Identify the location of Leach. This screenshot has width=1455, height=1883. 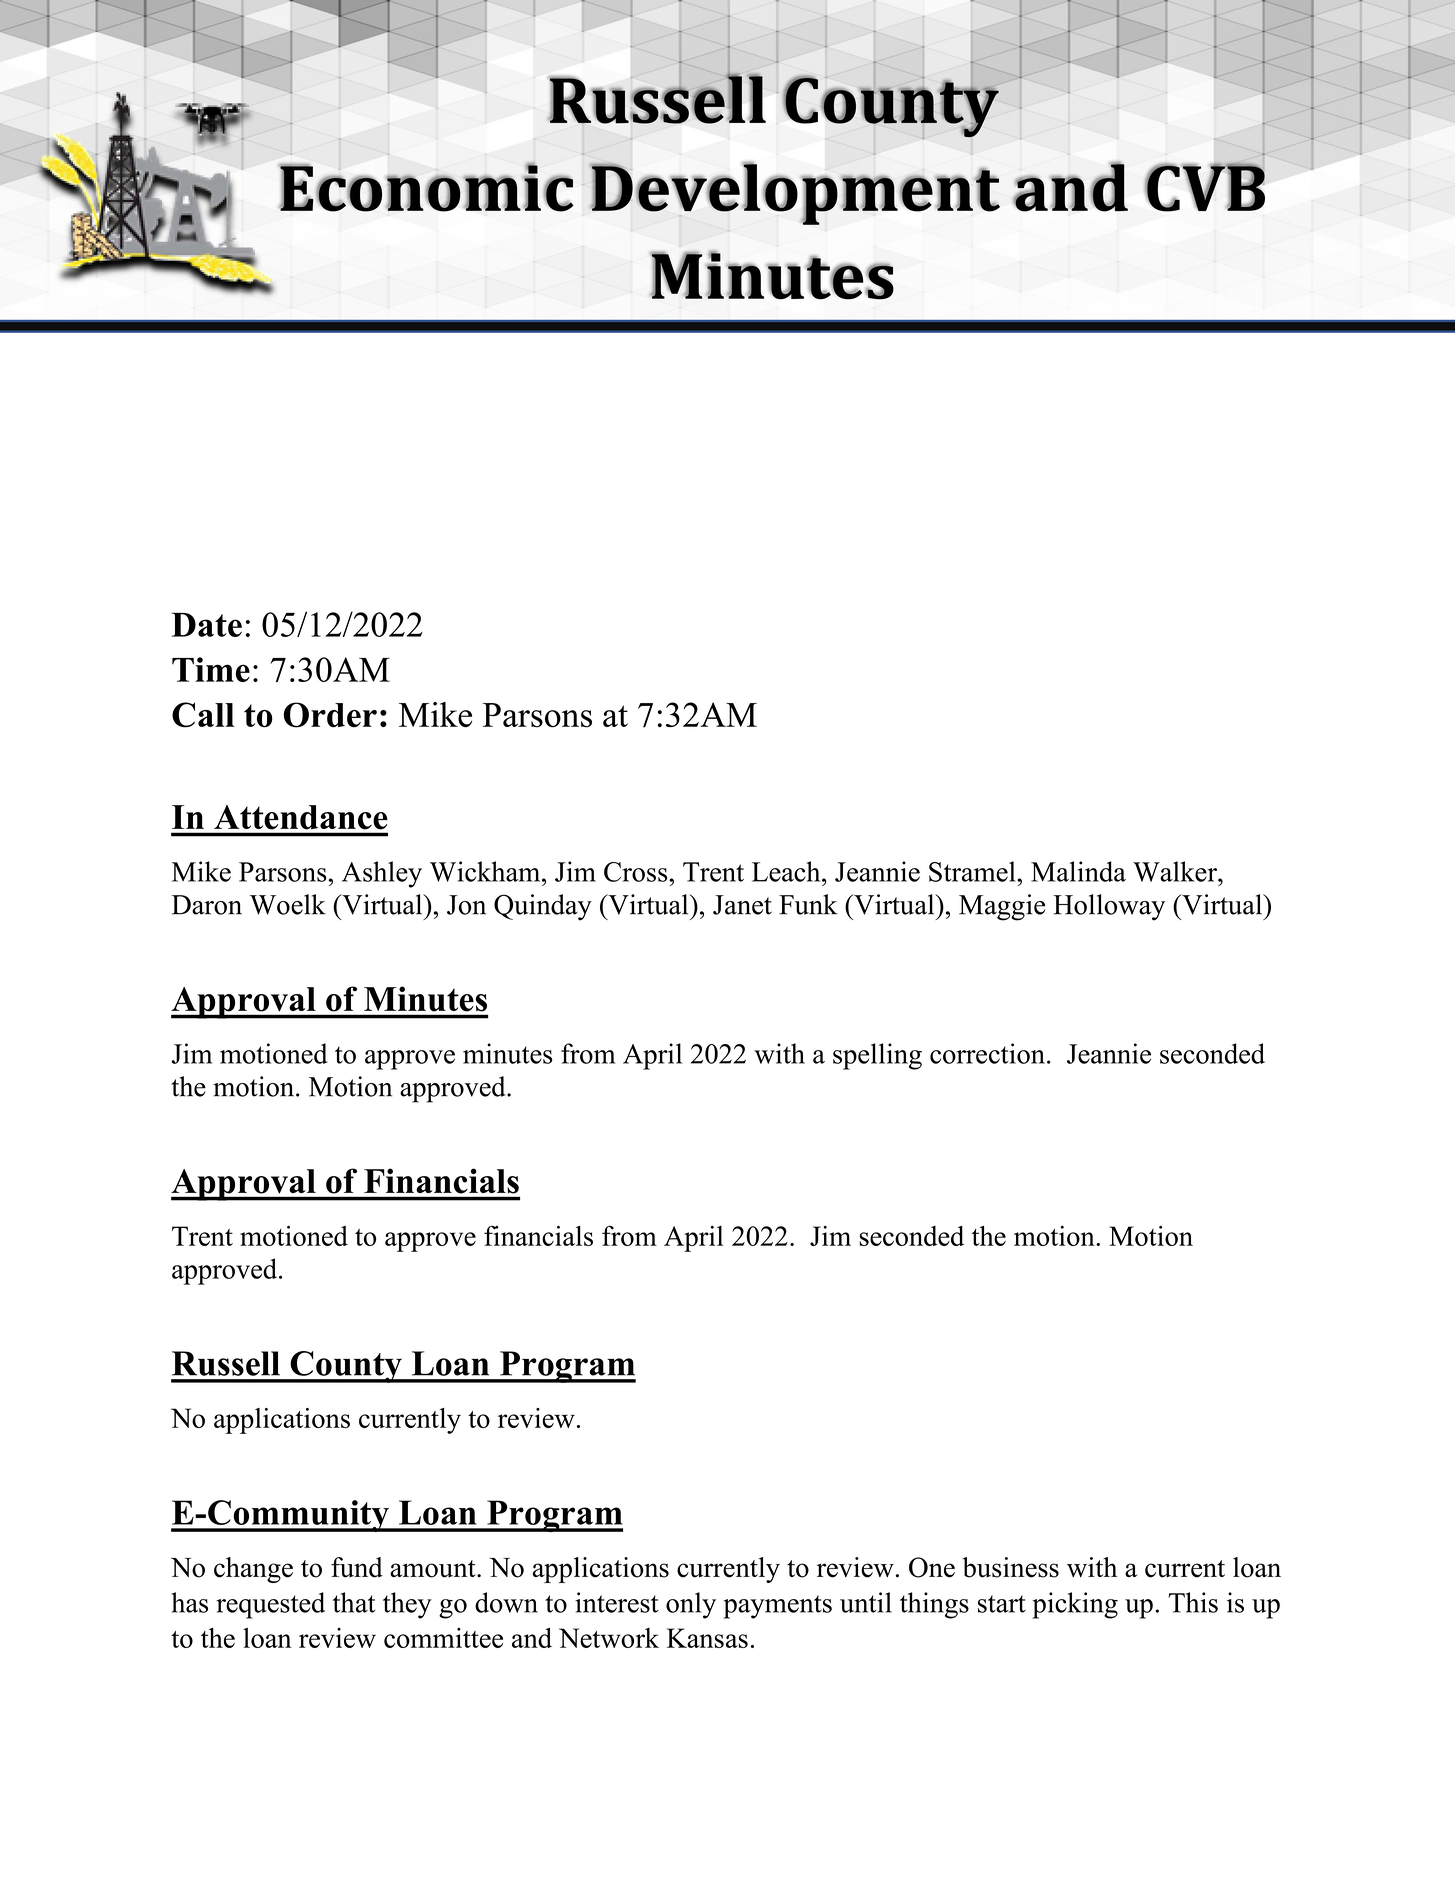
(787, 871).
